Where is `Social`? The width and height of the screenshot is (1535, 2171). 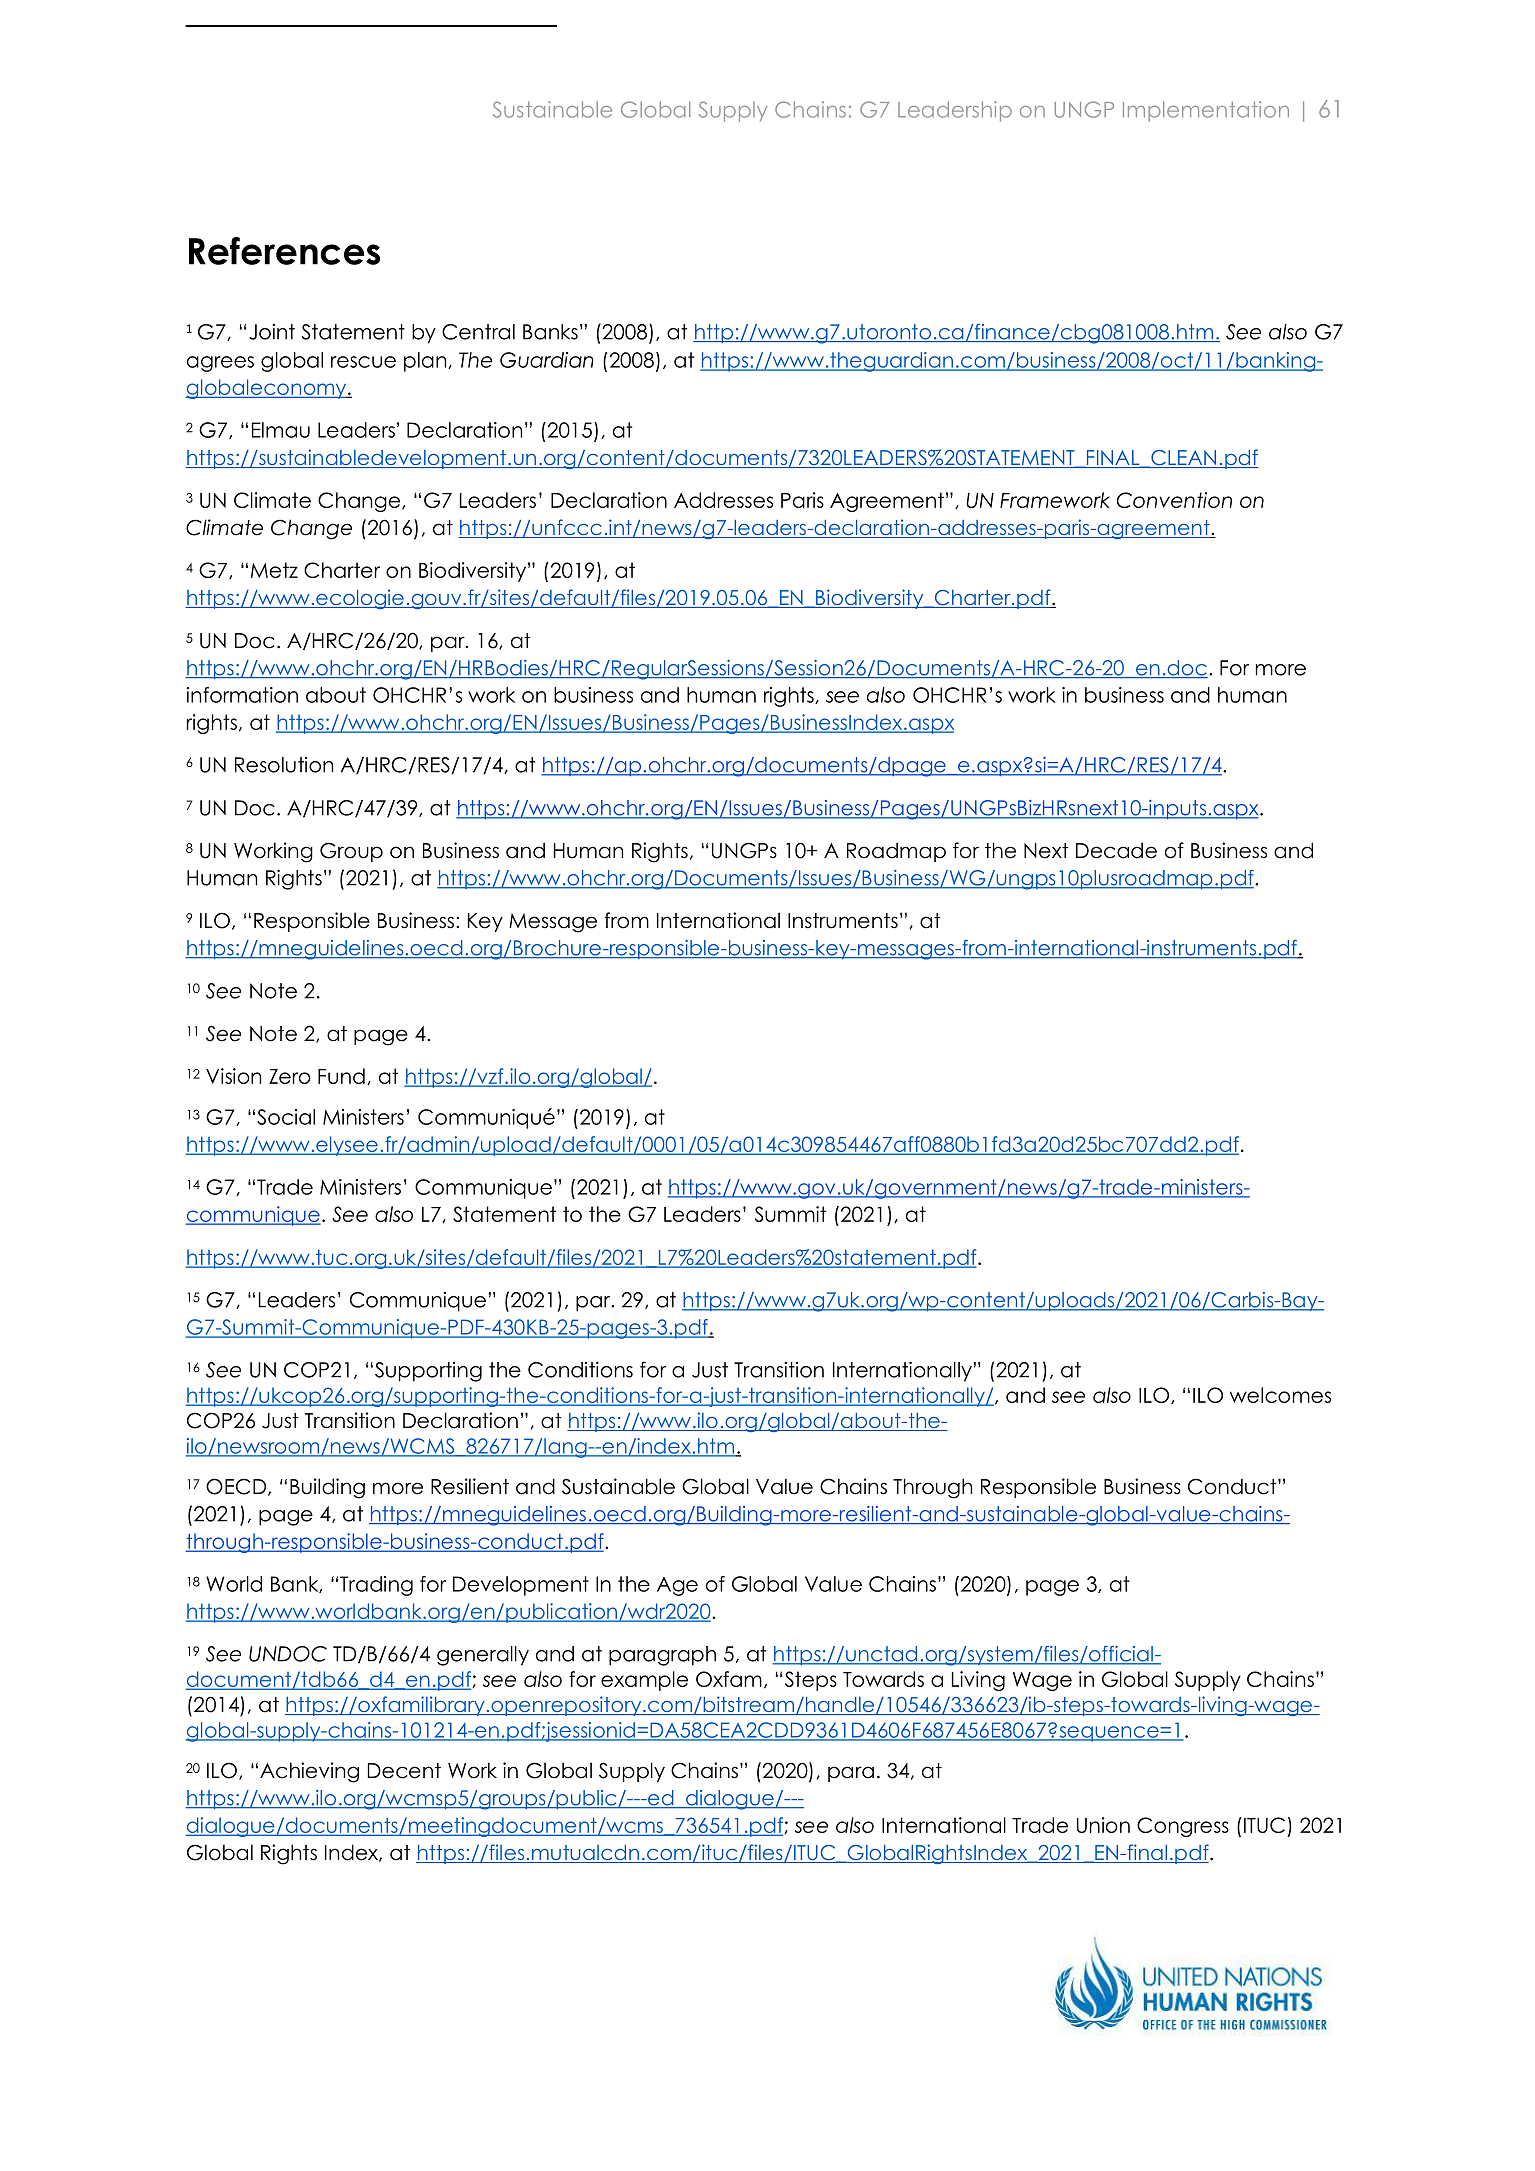 Social is located at coordinates (286, 1117).
